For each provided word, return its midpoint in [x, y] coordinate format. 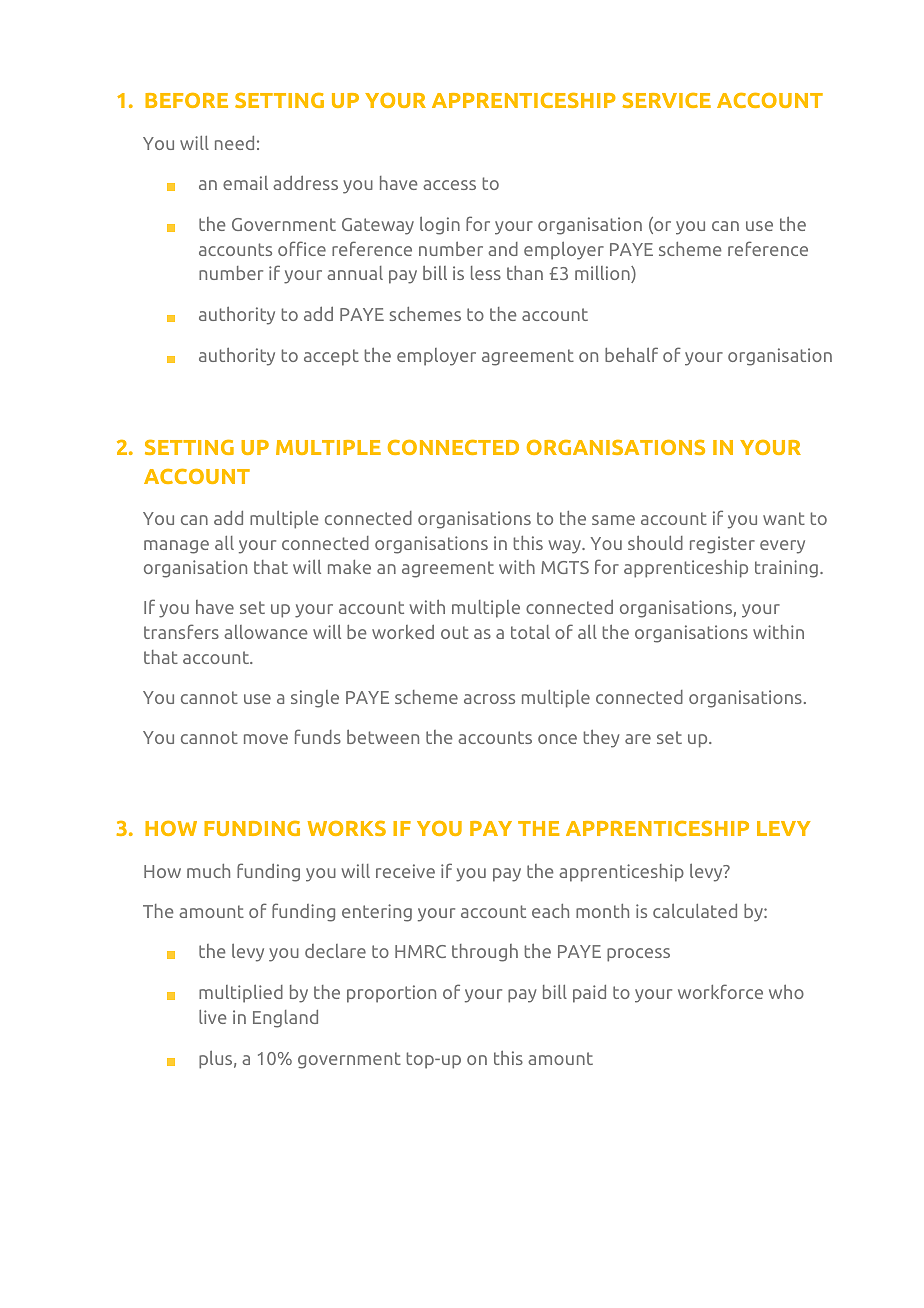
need [234, 143]
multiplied [241, 994]
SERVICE [666, 100]
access [449, 185]
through [485, 953]
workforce [720, 991]
